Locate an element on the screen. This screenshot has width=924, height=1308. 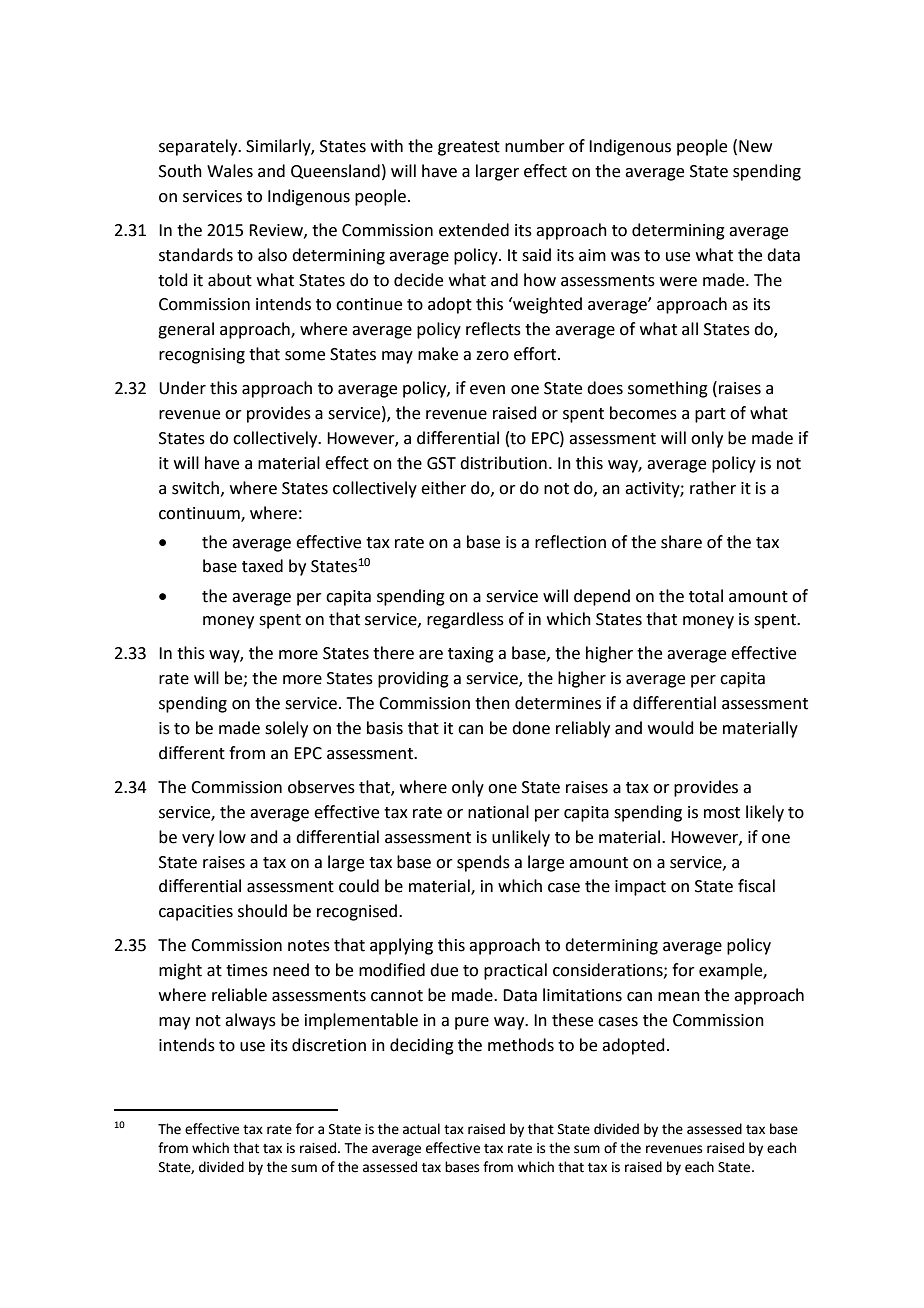
switch is located at coordinates (197, 488).
